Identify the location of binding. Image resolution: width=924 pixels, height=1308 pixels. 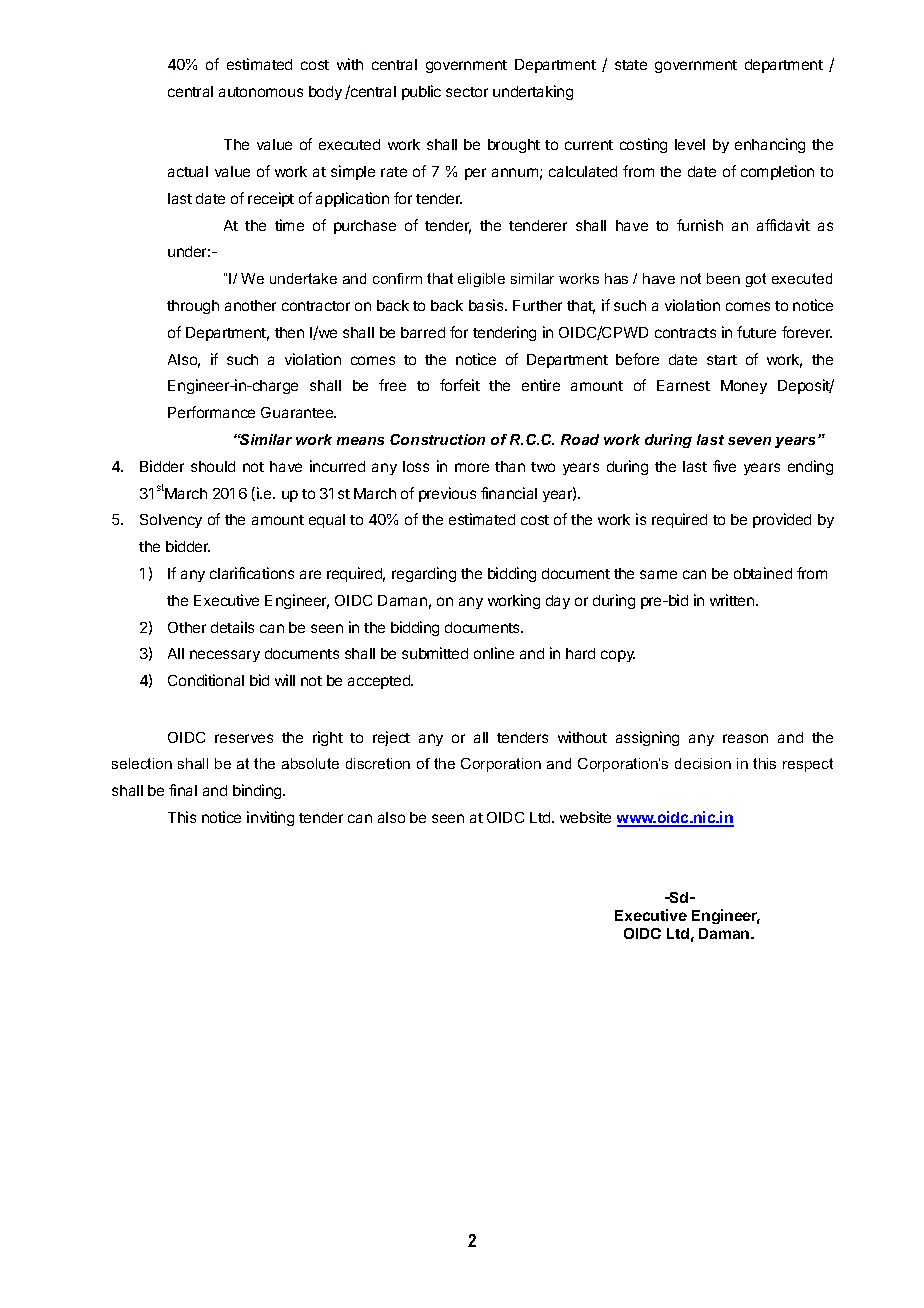
(258, 791).
